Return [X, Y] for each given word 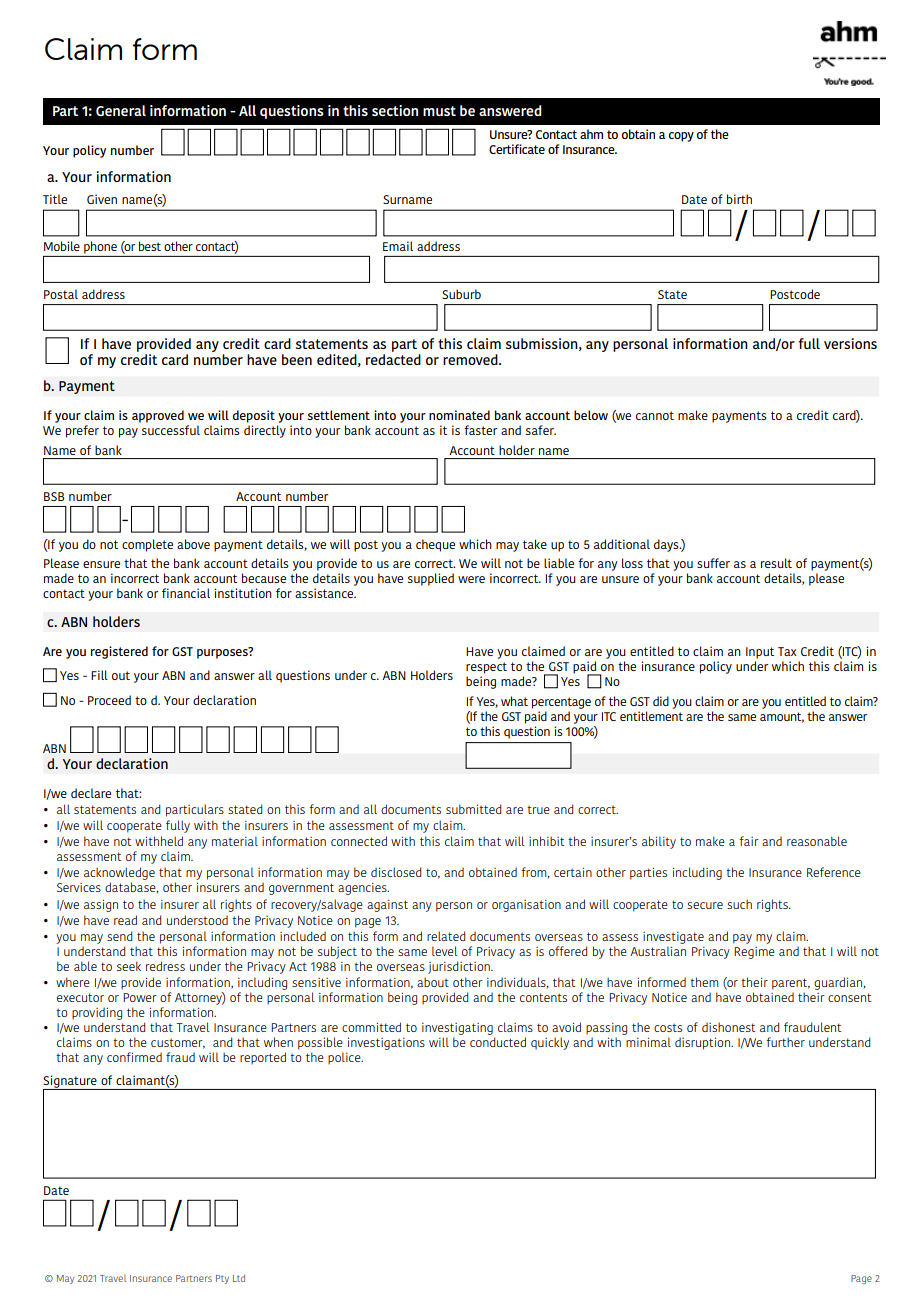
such [739, 904]
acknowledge [119, 875]
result [776, 563]
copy [681, 137]
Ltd [239, 1278]
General [121, 110]
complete [147, 545]
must [439, 111]
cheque [435, 545]
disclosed [396, 872]
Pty [222, 1279]
